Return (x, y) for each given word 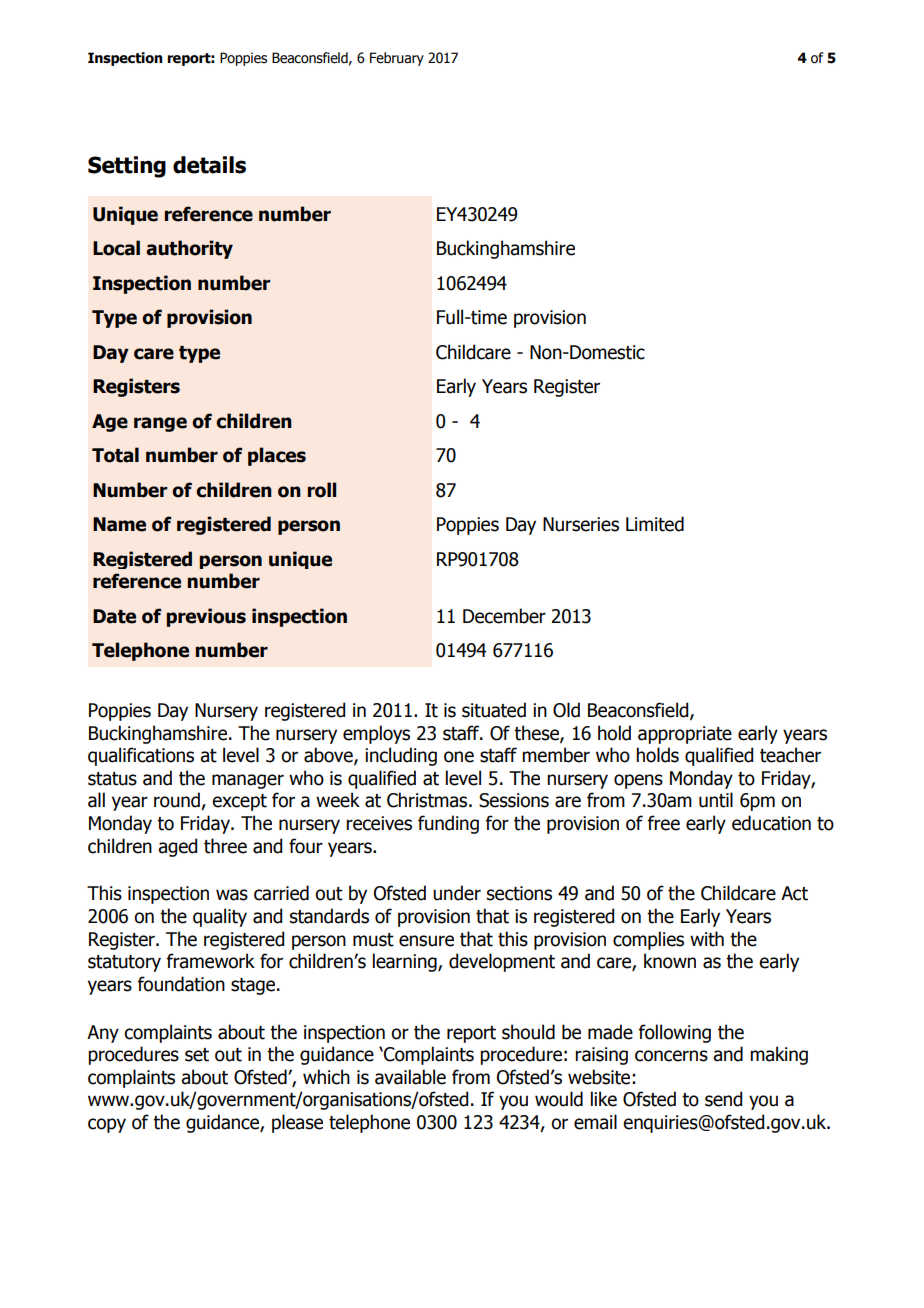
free (664, 823)
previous (206, 617)
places (277, 456)
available (410, 1077)
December (504, 616)
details (209, 165)
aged (177, 847)
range (160, 424)
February (397, 59)
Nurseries (581, 524)
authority (189, 249)
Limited (655, 524)
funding (448, 824)
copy (107, 1125)
